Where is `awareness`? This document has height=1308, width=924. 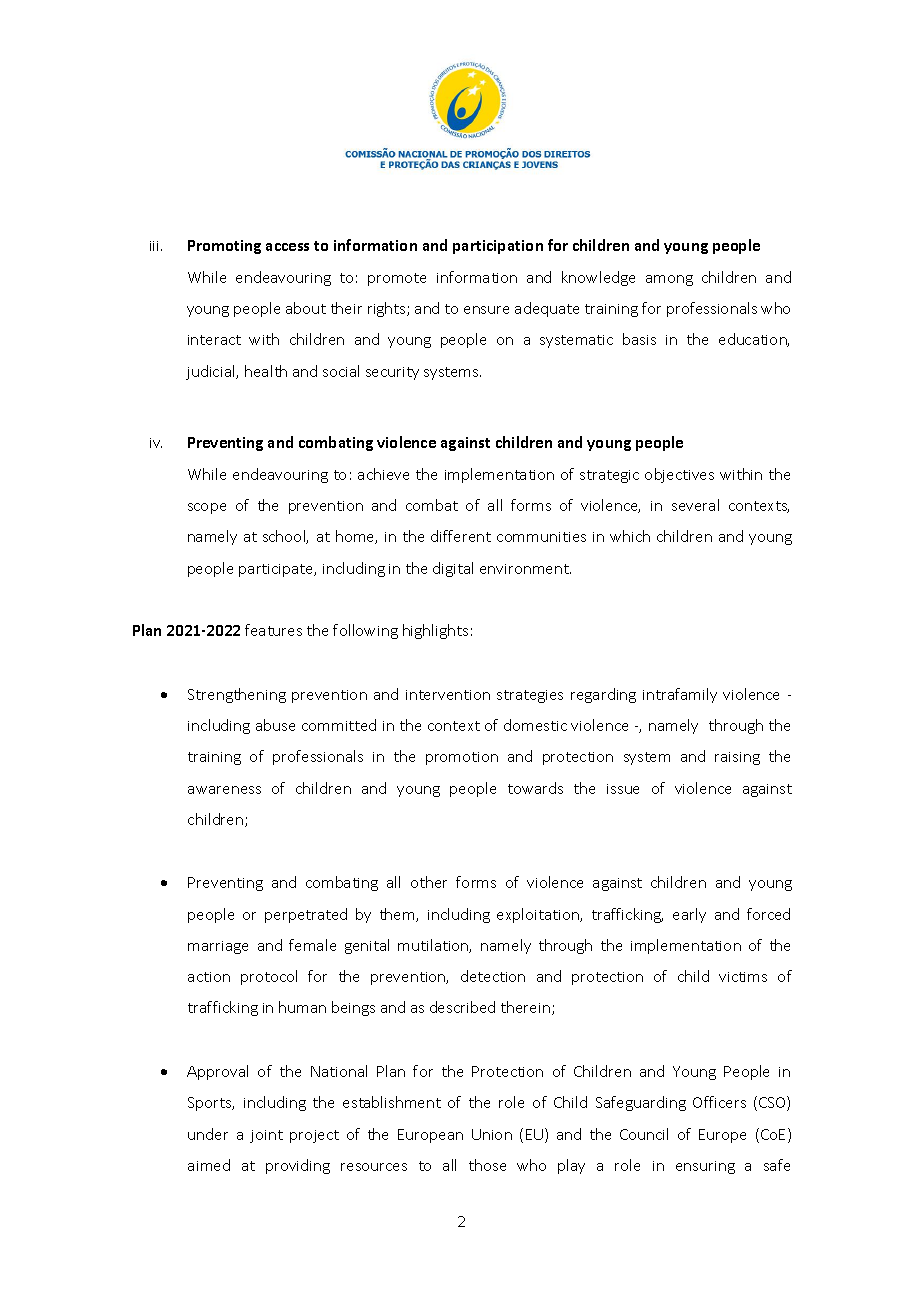 awareness is located at coordinates (224, 790).
